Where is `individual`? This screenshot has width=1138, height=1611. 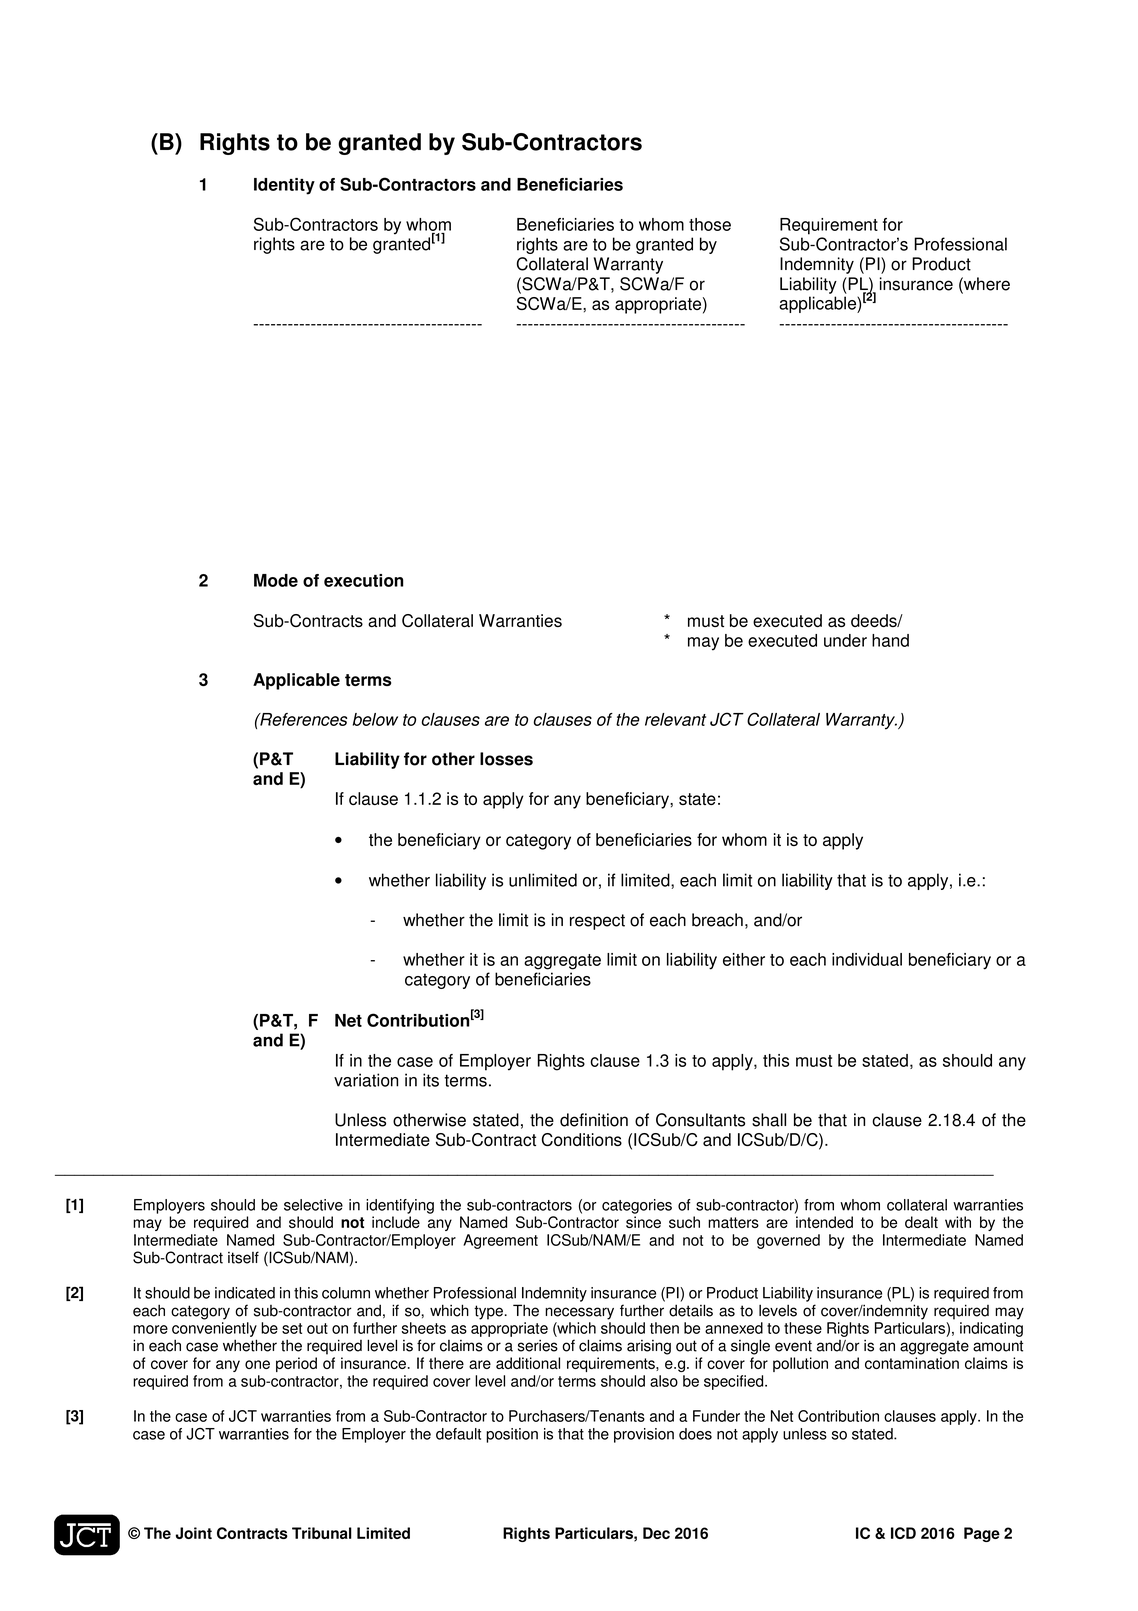
individual is located at coordinates (867, 959).
